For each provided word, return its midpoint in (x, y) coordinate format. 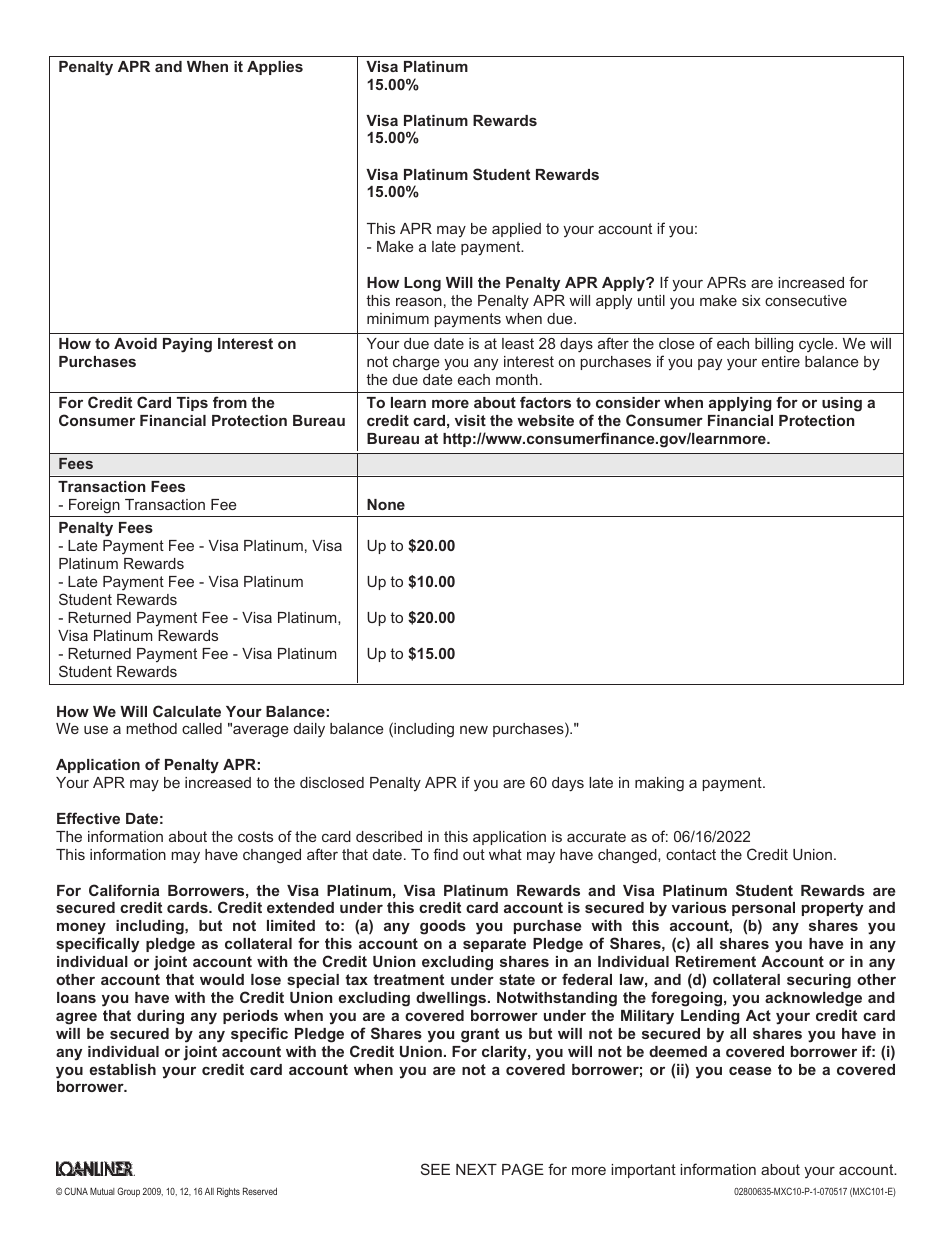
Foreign (94, 506)
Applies (275, 68)
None (386, 504)
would (222, 979)
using (842, 404)
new (474, 729)
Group (128, 1192)
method (151, 728)
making (659, 784)
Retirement (716, 961)
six (751, 300)
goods (443, 927)
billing (774, 345)
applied (516, 230)
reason (419, 301)
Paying (187, 345)
